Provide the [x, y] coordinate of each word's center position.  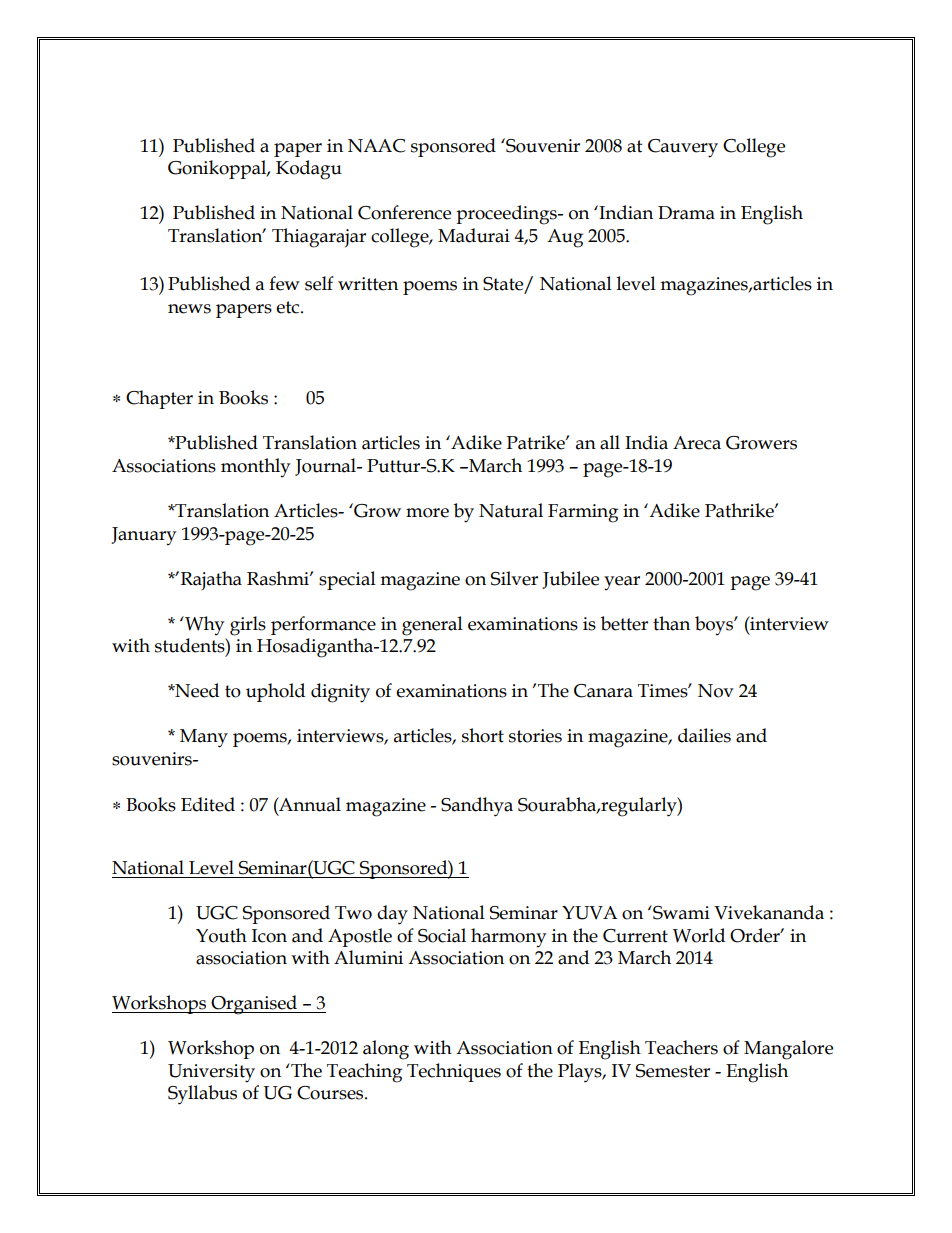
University [211, 1073]
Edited [208, 804]
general [432, 626]
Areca [697, 443]
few [284, 283]
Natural [511, 510]
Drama [686, 213]
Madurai [474, 235]
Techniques [454, 1072]
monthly [255, 467]
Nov [716, 691]
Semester [673, 1071]
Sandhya [477, 807]
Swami [680, 912]
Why [203, 625]
